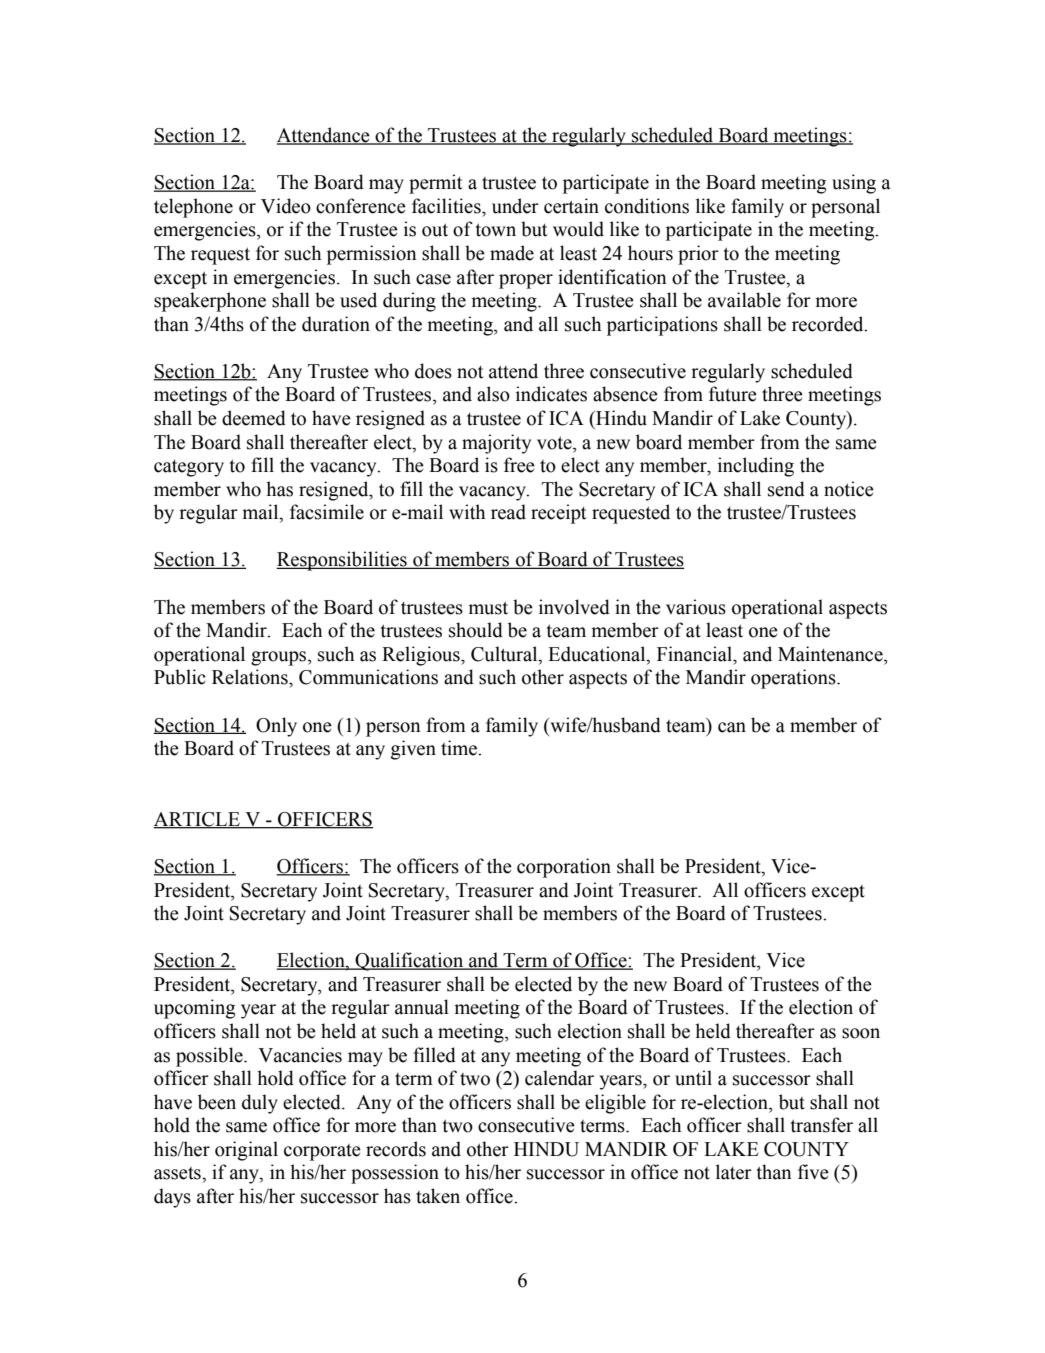  I want to click on taken, so click(438, 1196).
